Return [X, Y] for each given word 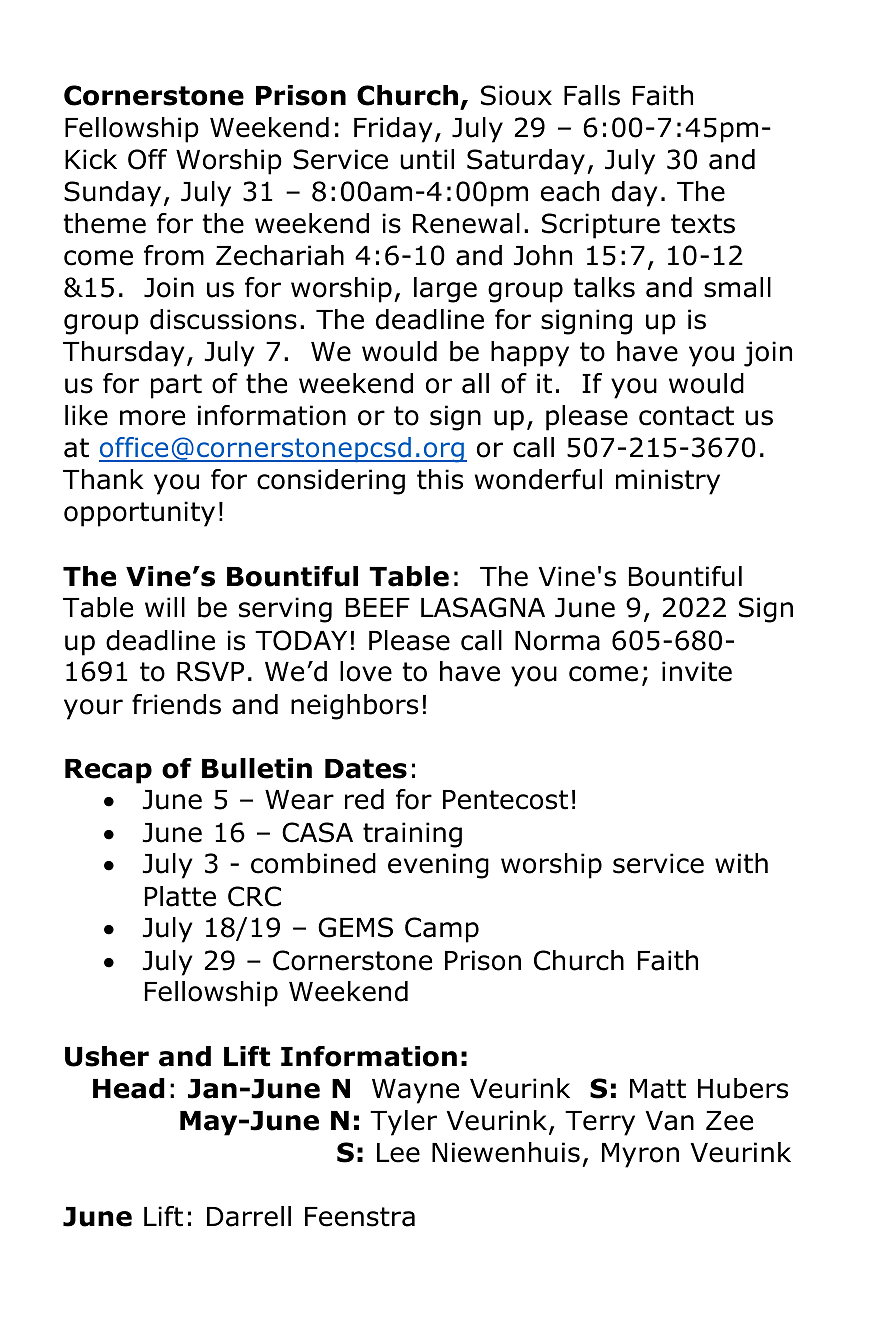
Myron [640, 1155]
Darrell [249, 1216]
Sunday [112, 194]
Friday [393, 130]
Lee [398, 1153]
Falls [592, 95]
